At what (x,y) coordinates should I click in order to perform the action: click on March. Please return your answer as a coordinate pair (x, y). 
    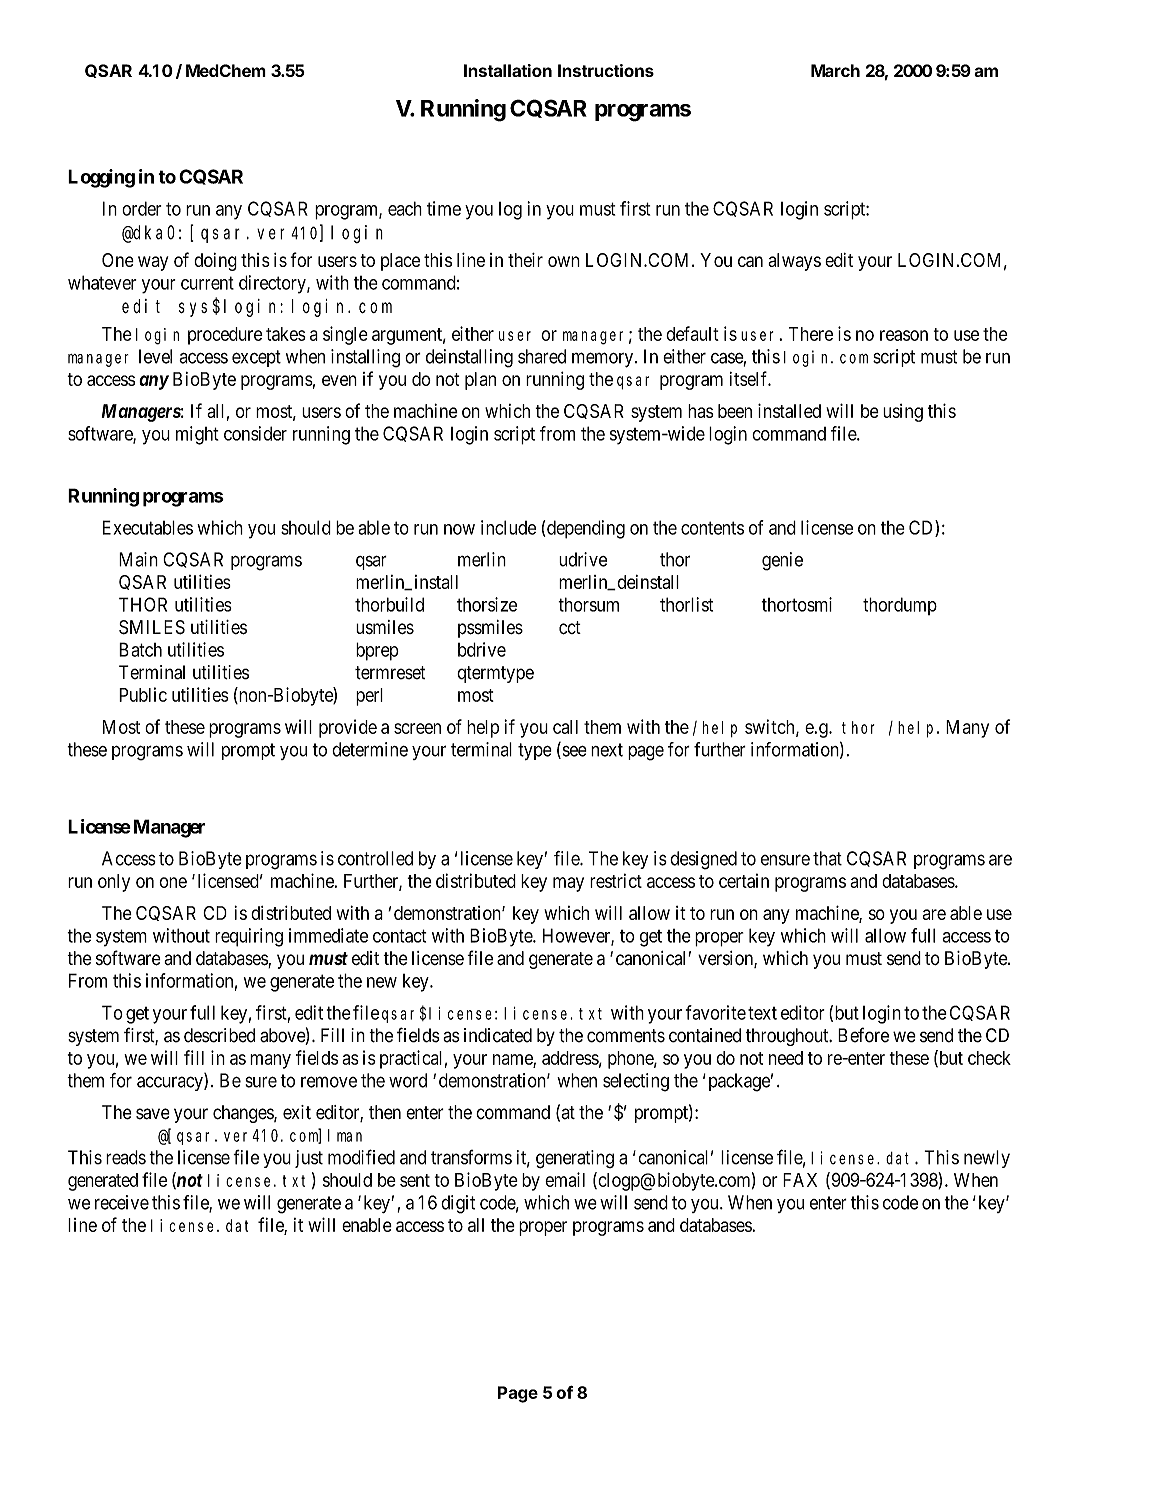
    Looking at the image, I should click on (835, 70).
